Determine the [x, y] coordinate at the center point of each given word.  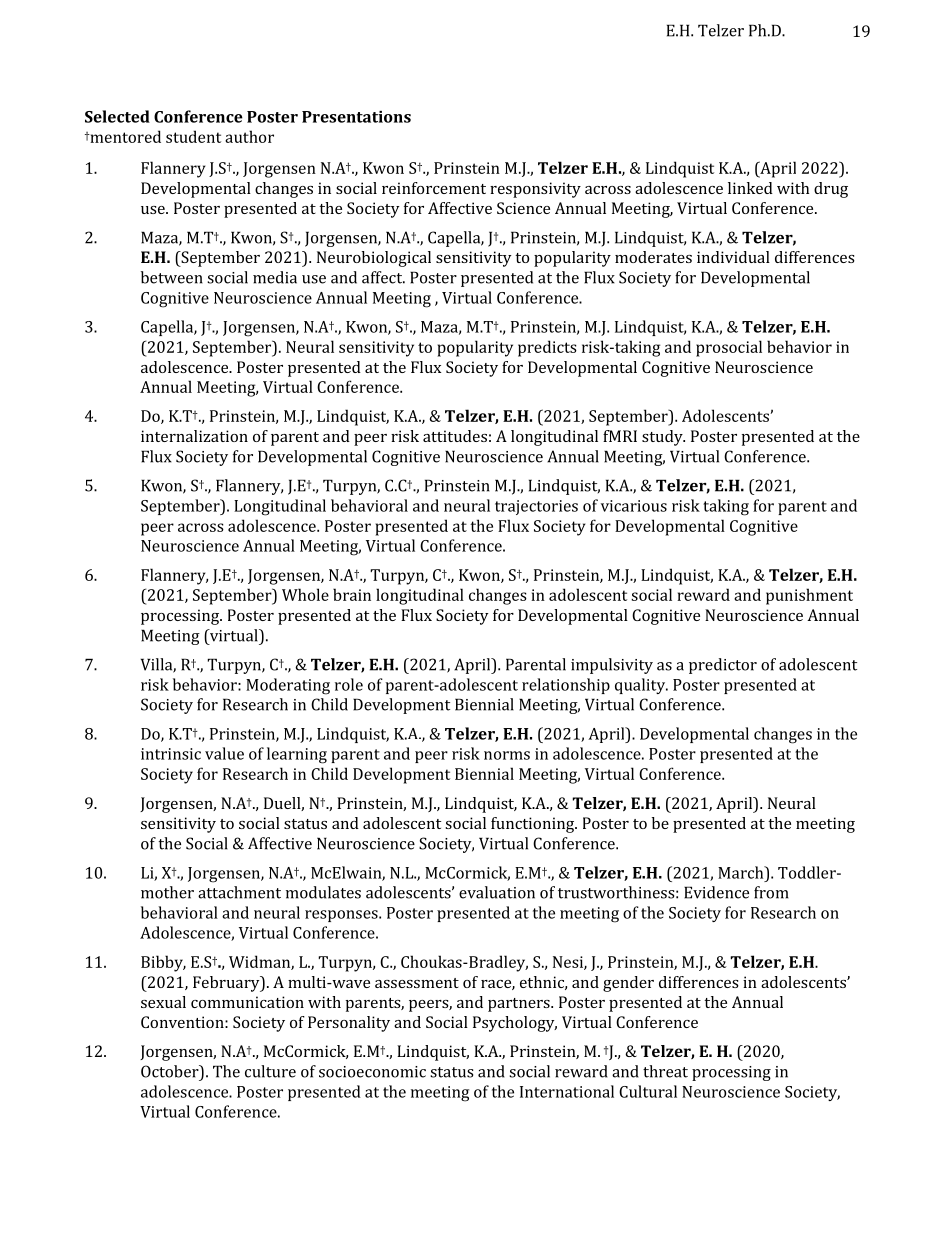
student [193, 136]
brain [352, 594]
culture [270, 1071]
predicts [547, 348]
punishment [809, 596]
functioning [534, 825]
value [224, 753]
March [742, 872]
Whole [305, 594]
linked [750, 188]
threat [665, 1071]
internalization [194, 436]
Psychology [515, 1024]
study [663, 438]
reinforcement [434, 188]
